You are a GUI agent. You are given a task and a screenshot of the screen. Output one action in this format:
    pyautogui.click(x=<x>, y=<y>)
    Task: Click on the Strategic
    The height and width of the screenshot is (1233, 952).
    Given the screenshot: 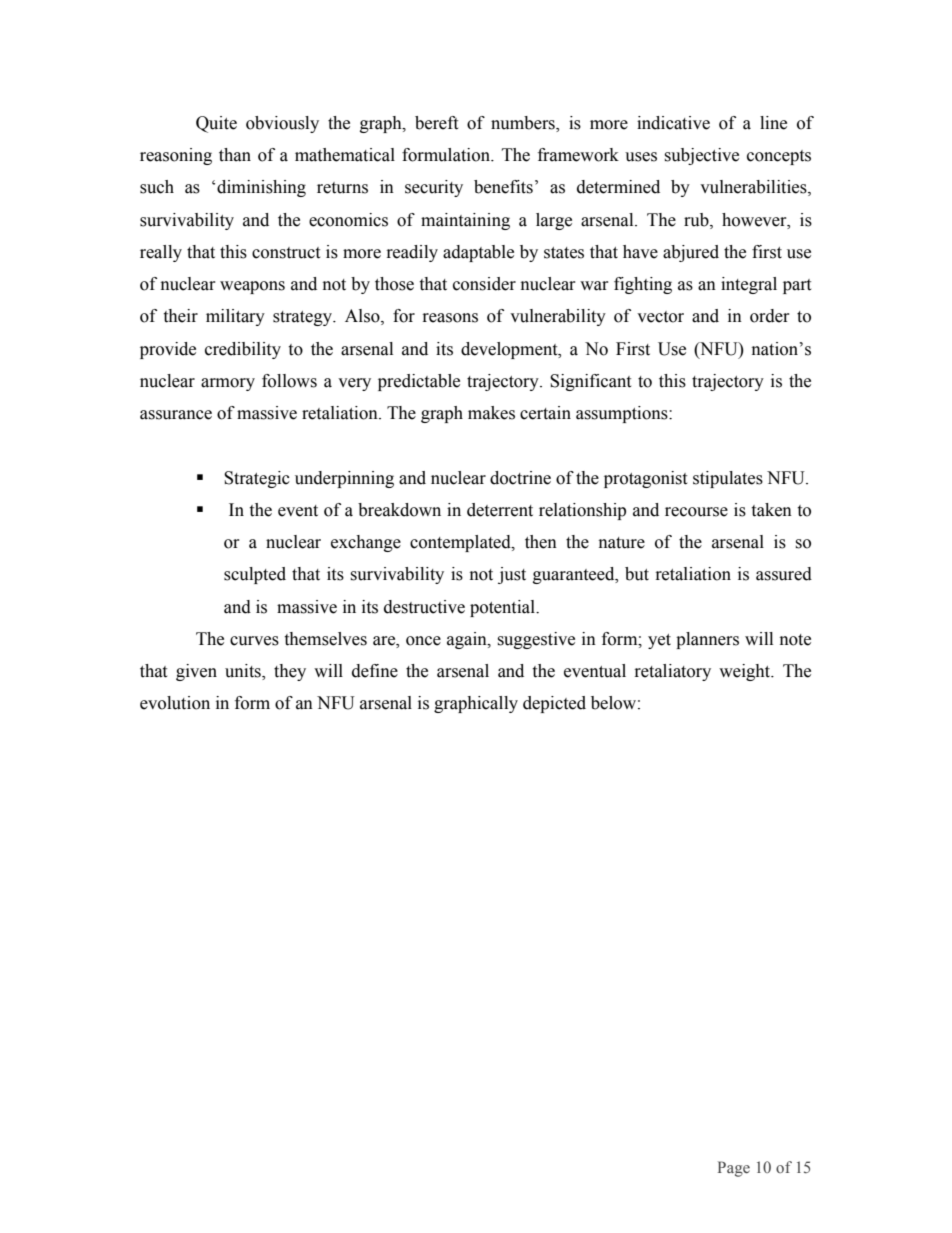 What is the action you would take?
    pyautogui.click(x=257, y=479)
